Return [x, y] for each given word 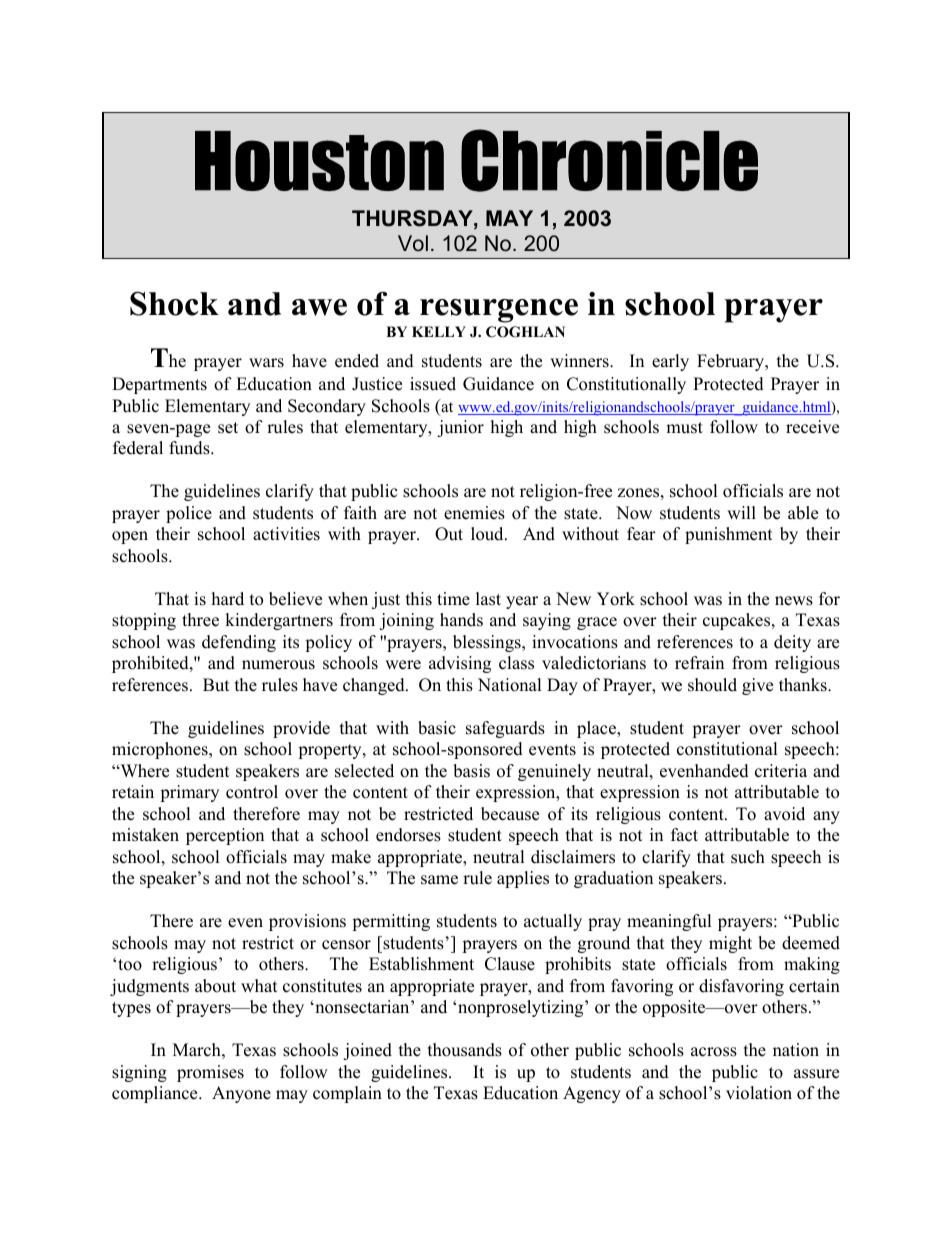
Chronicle [609, 160]
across [714, 1052]
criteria [781, 771]
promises [210, 1073]
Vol [413, 243]
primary [189, 793]
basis [471, 771]
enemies [474, 513]
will [741, 512]
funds [190, 448]
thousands [465, 1050]
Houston [319, 161]
